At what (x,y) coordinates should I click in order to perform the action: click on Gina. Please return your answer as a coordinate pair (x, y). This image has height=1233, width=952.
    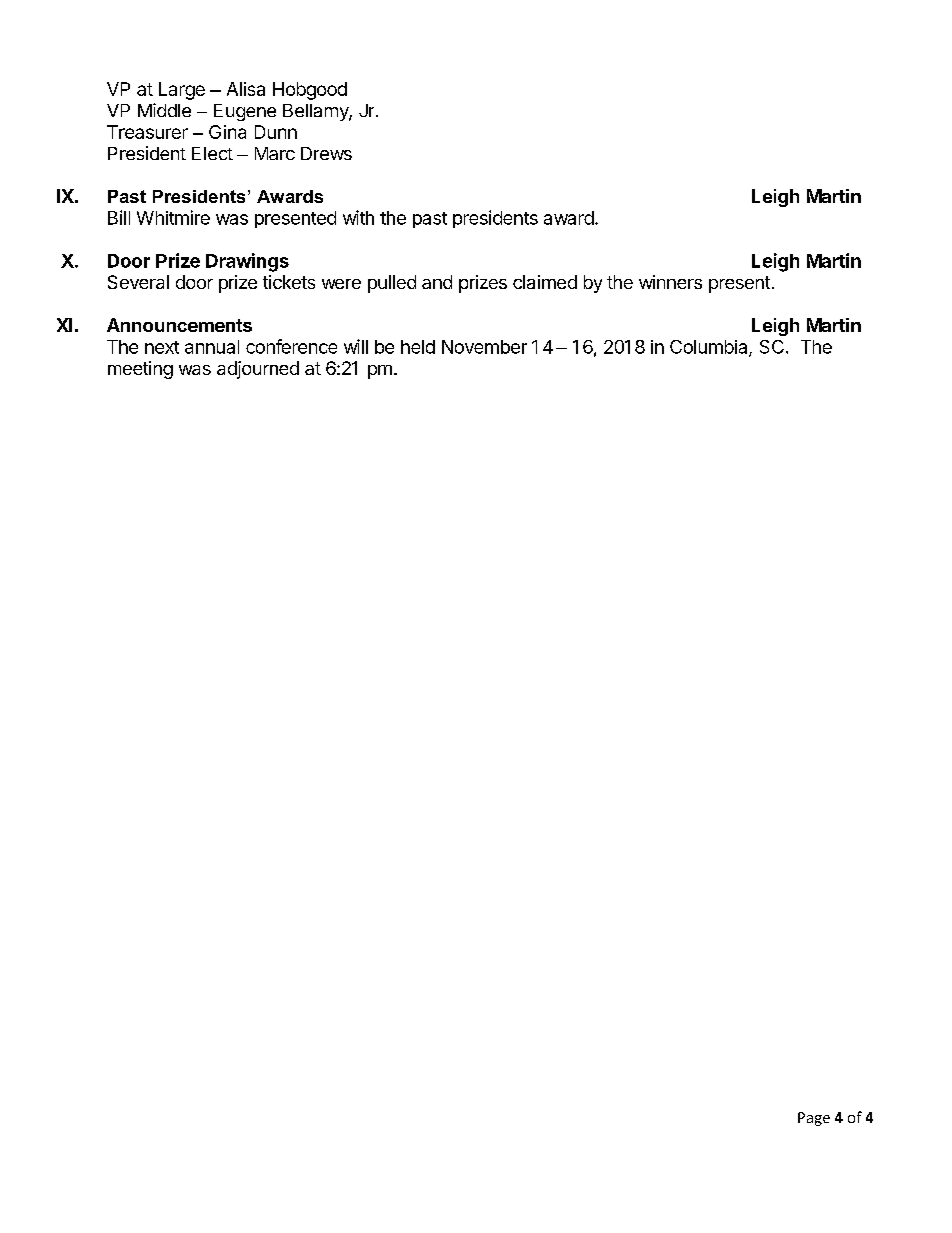
    Looking at the image, I should click on (227, 132).
